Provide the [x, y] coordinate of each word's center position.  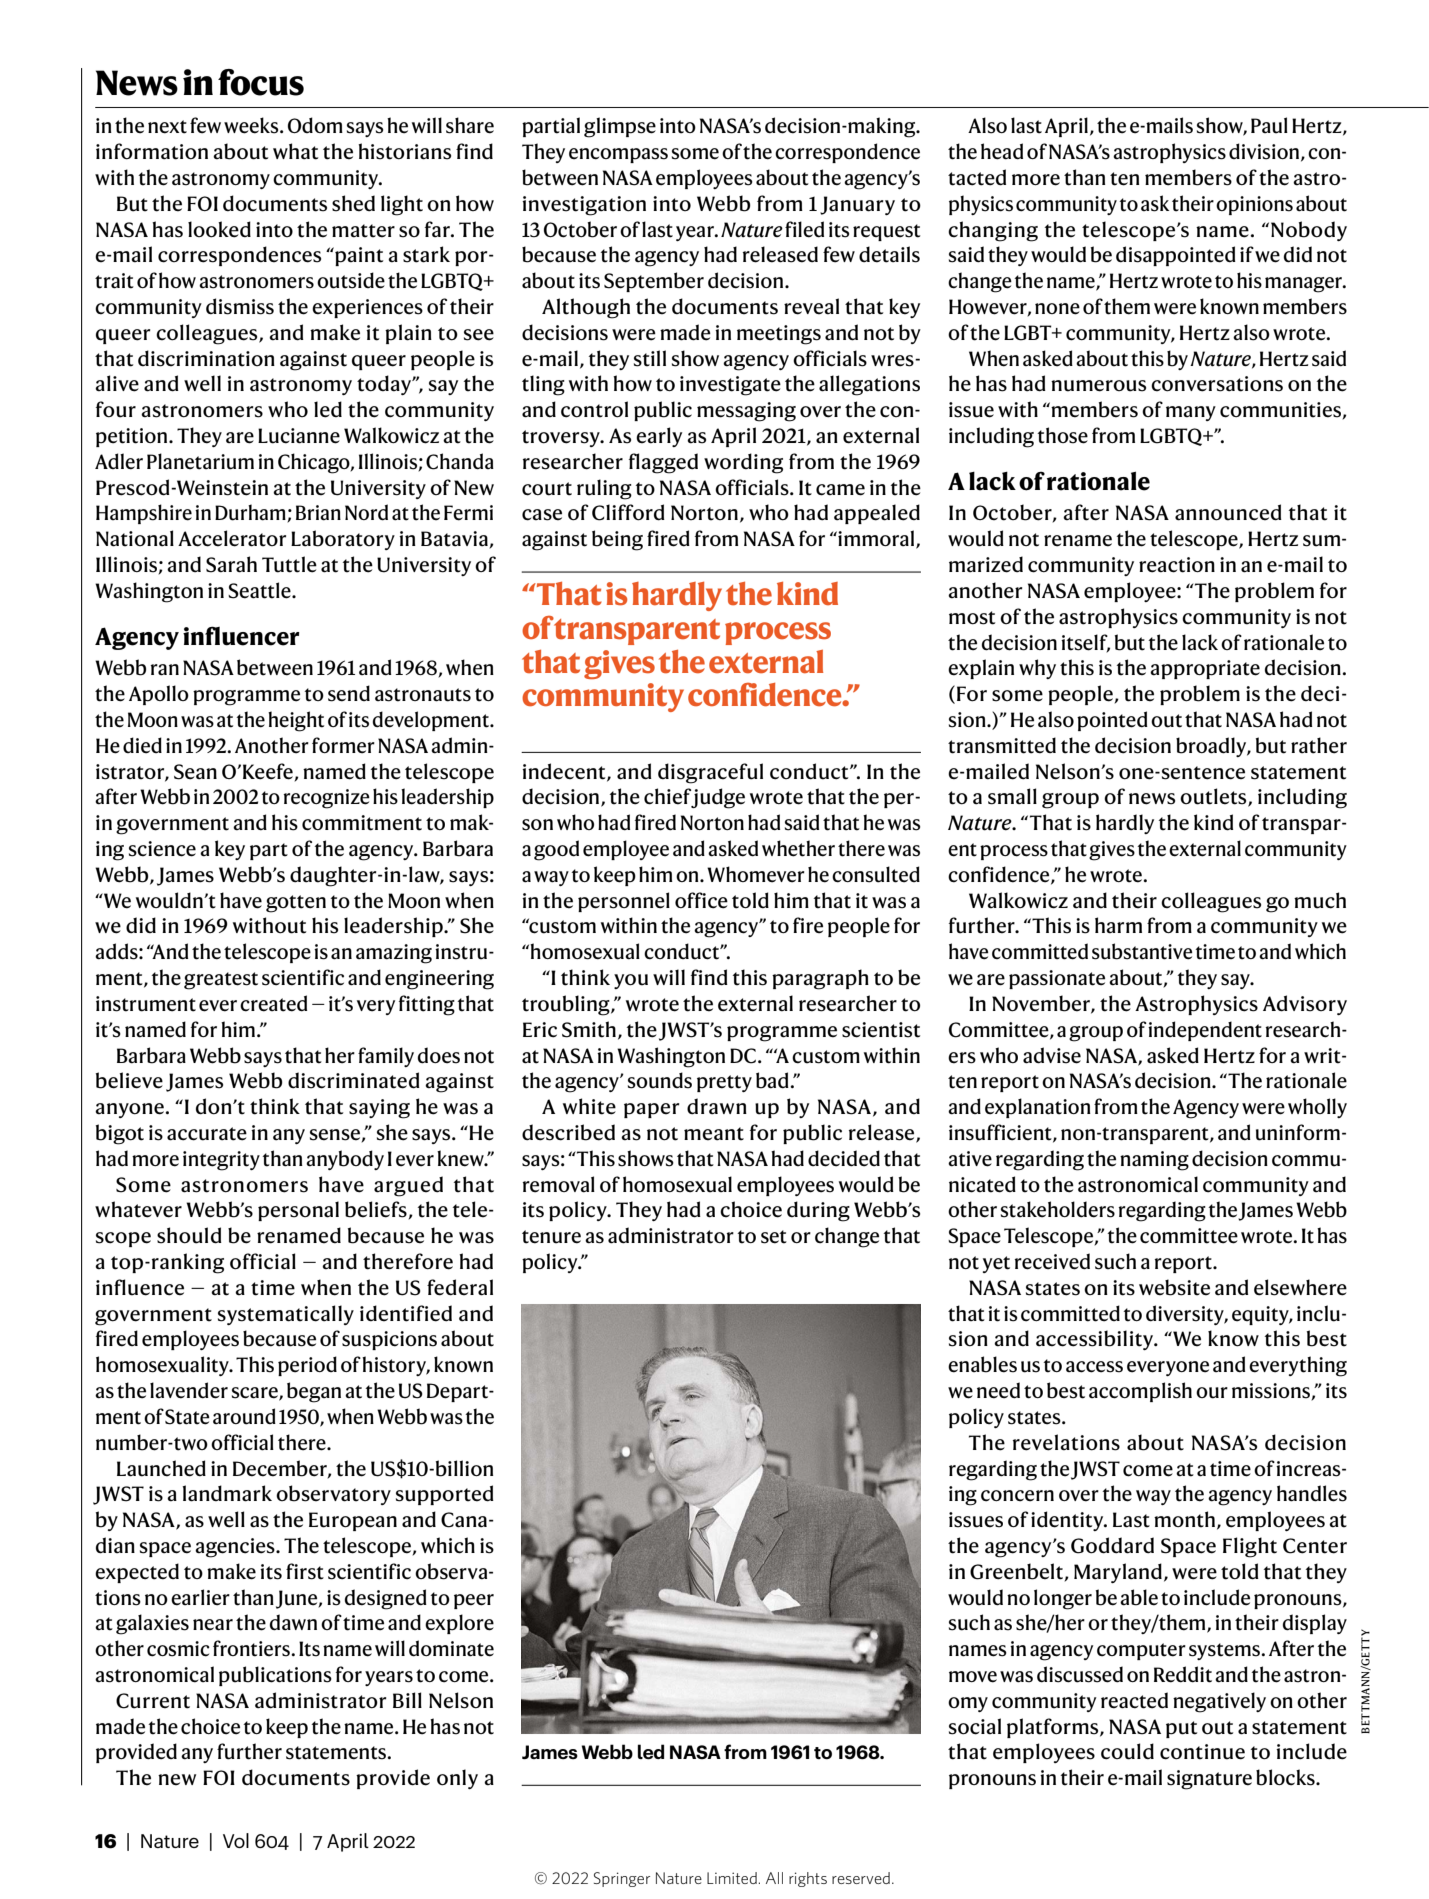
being [617, 540]
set [774, 1237]
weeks [252, 125]
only [457, 1779]
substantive [1142, 951]
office [701, 900]
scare [256, 1394]
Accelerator [232, 538]
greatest [221, 981]
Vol [236, 1840]
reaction [1177, 565]
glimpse [620, 127]
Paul [1269, 125]
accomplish [1140, 1392]
